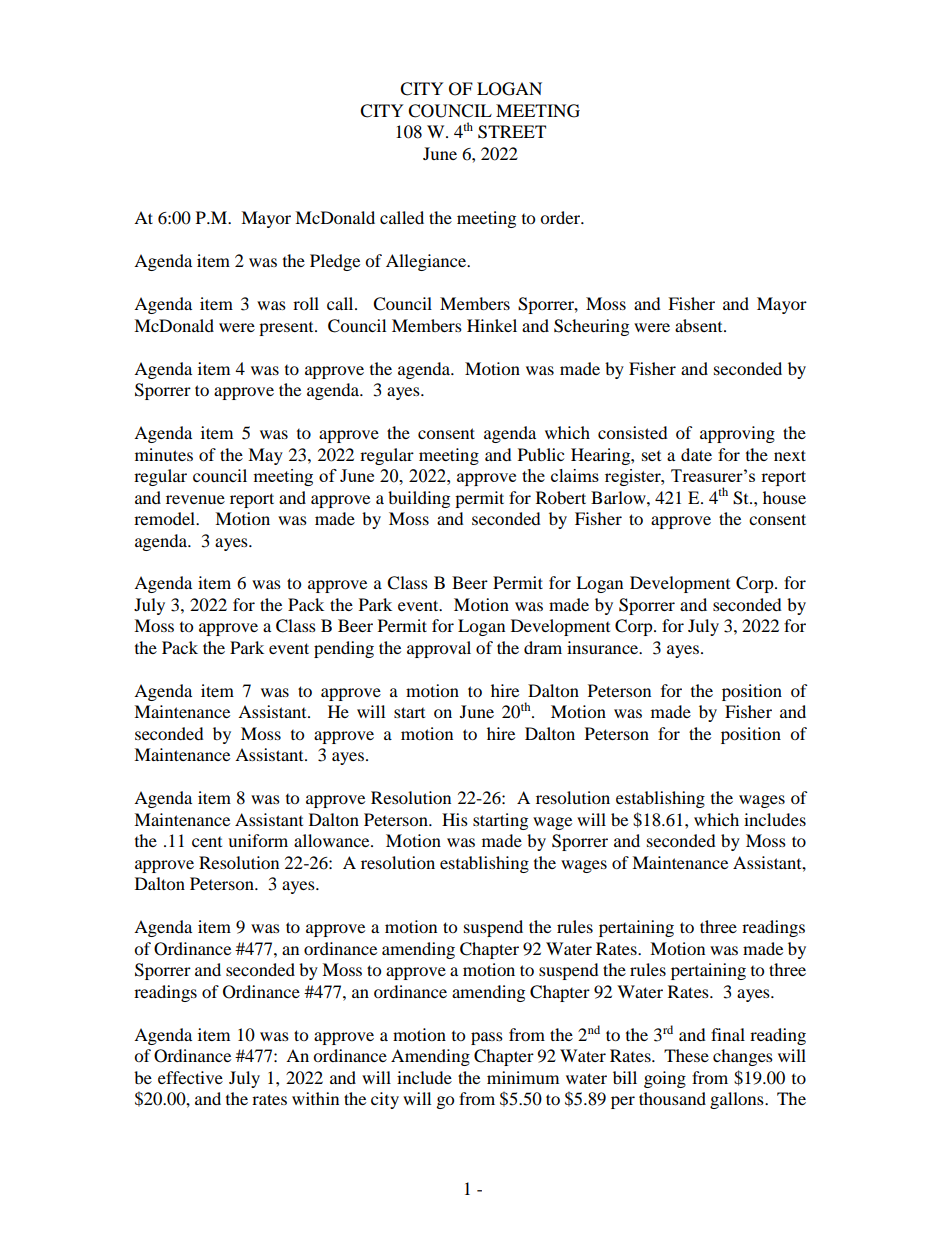 The height and width of the document is (1233, 952). I want to click on order, so click(561, 217).
